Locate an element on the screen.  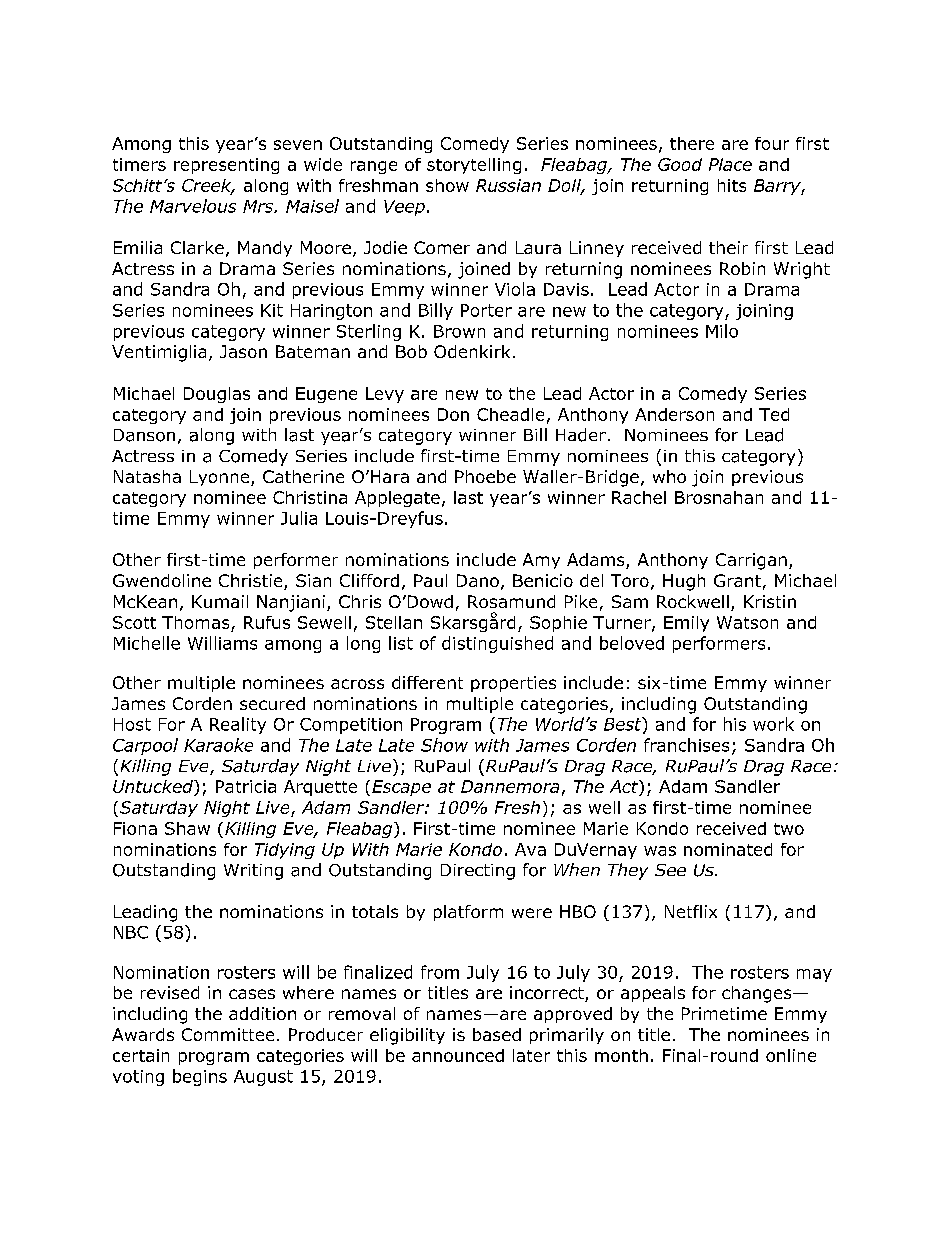
representing is located at coordinates (226, 166).
